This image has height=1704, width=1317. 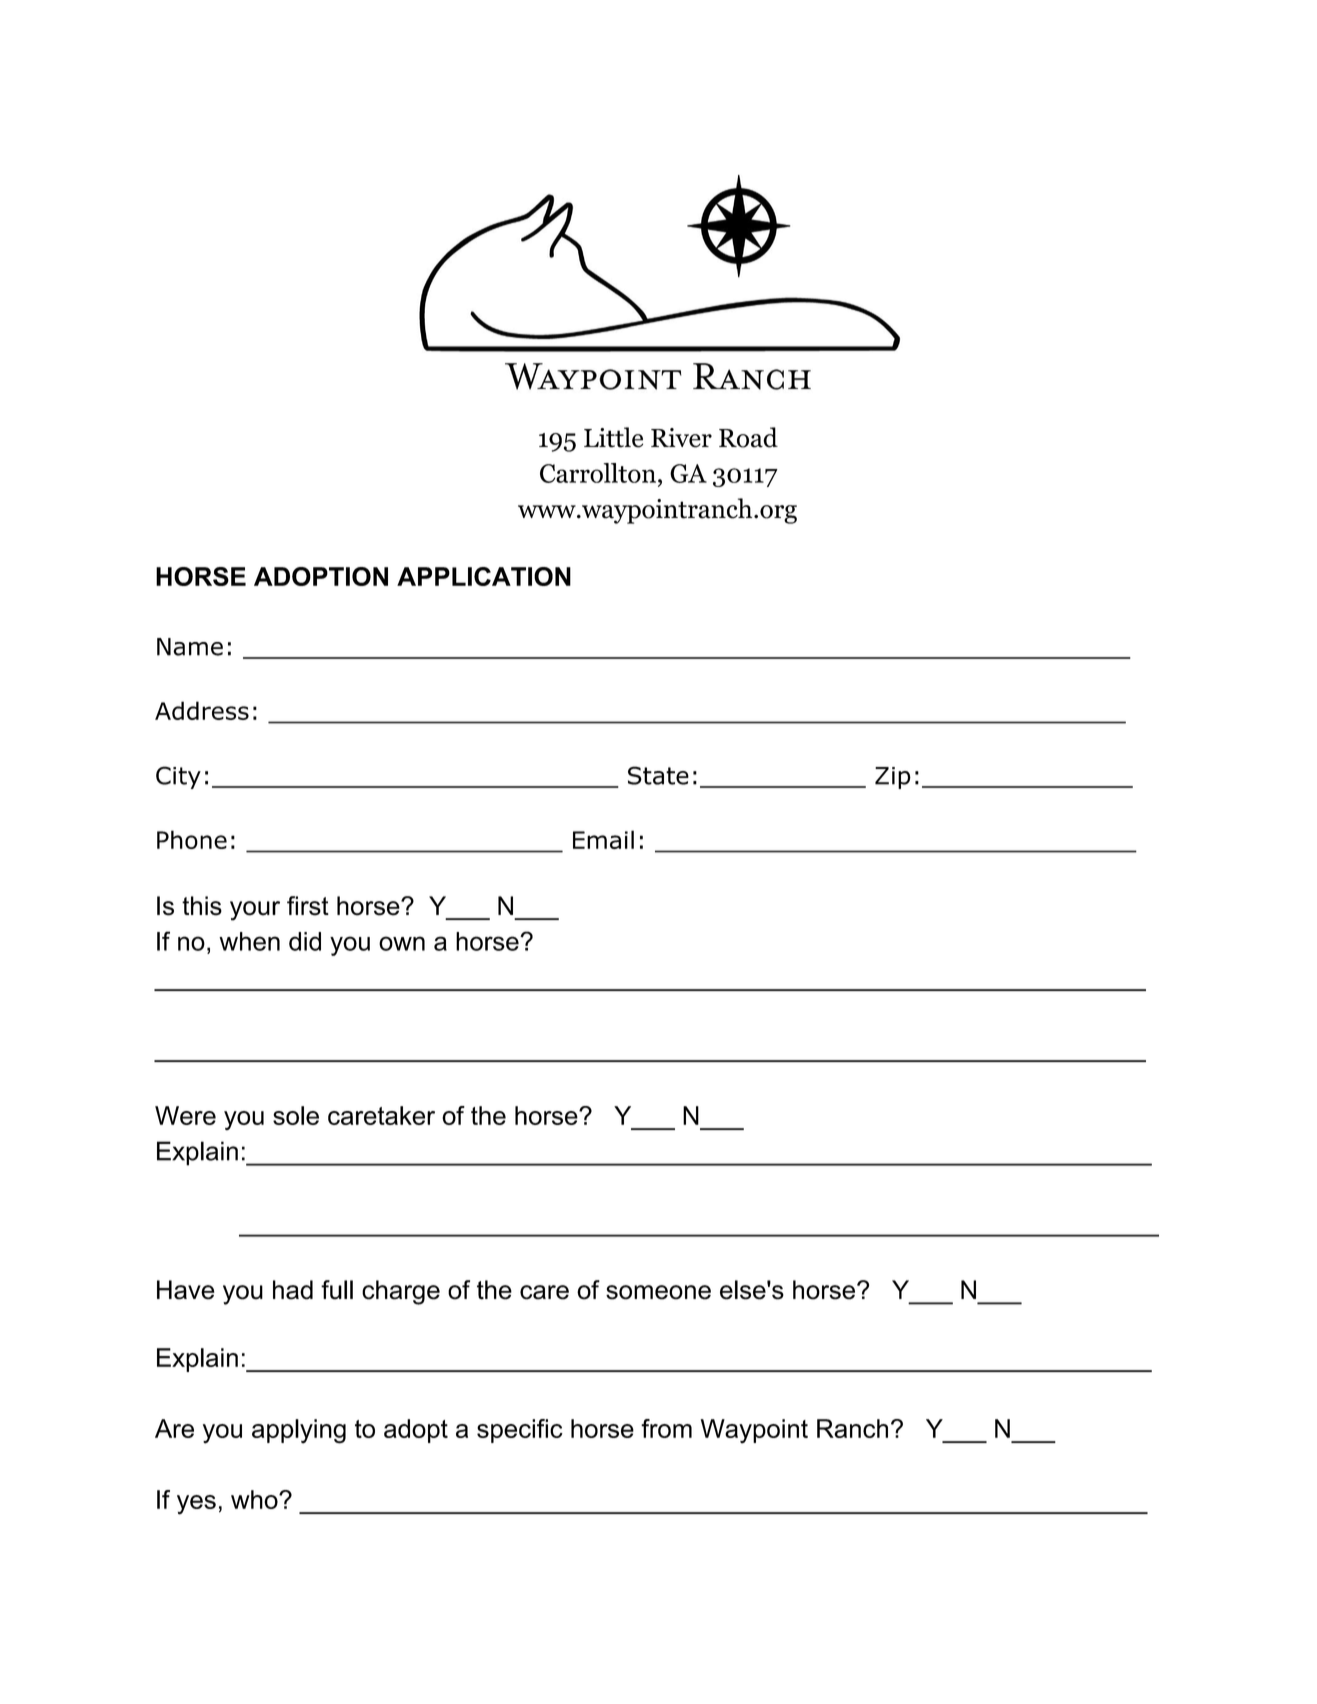 What do you see at coordinates (603, 839) in the image?
I see `Email` at bounding box center [603, 839].
